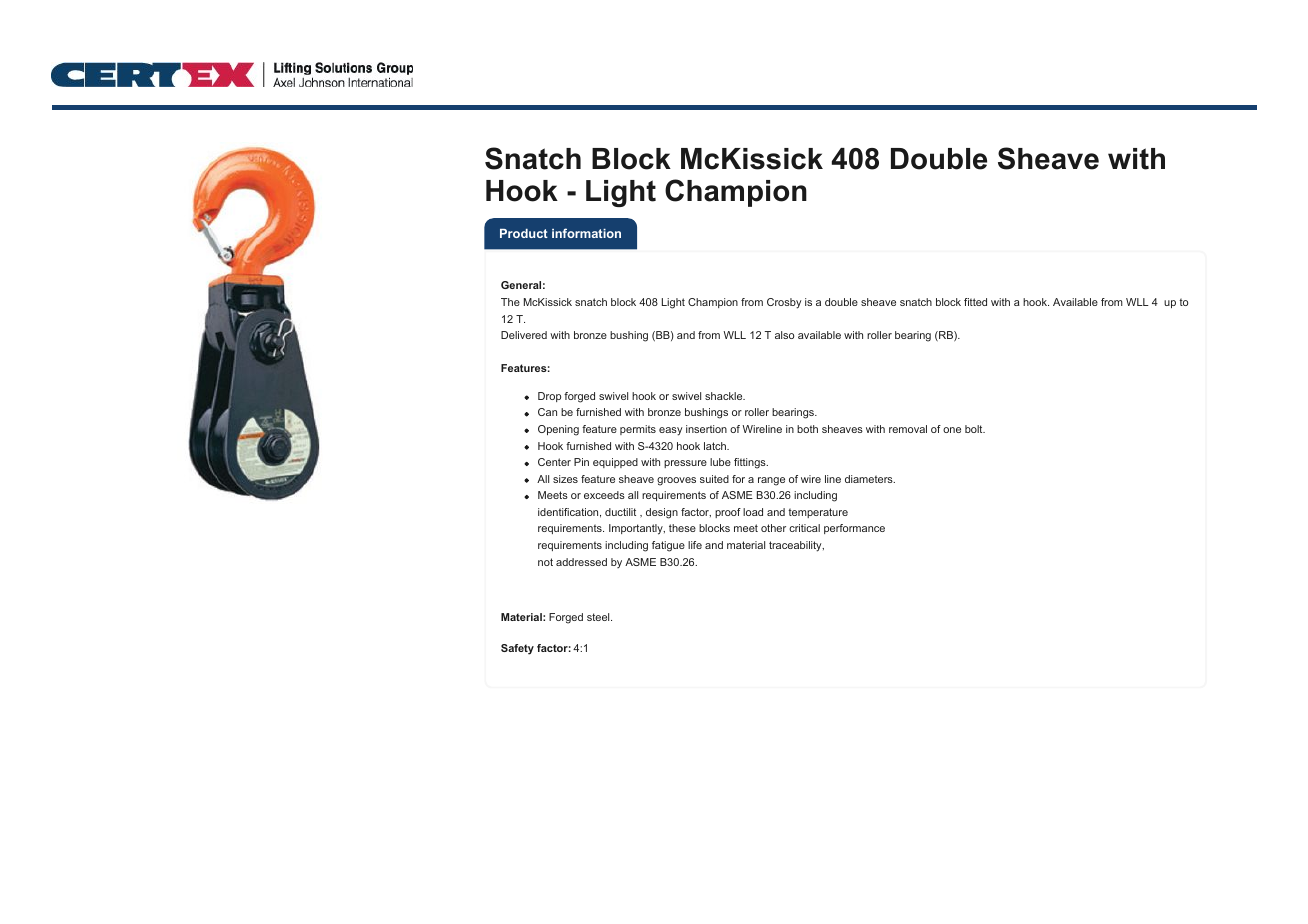 This screenshot has width=1308, height=924. Describe the element at coordinates (854, 529) in the screenshot. I see `performance` at that location.
